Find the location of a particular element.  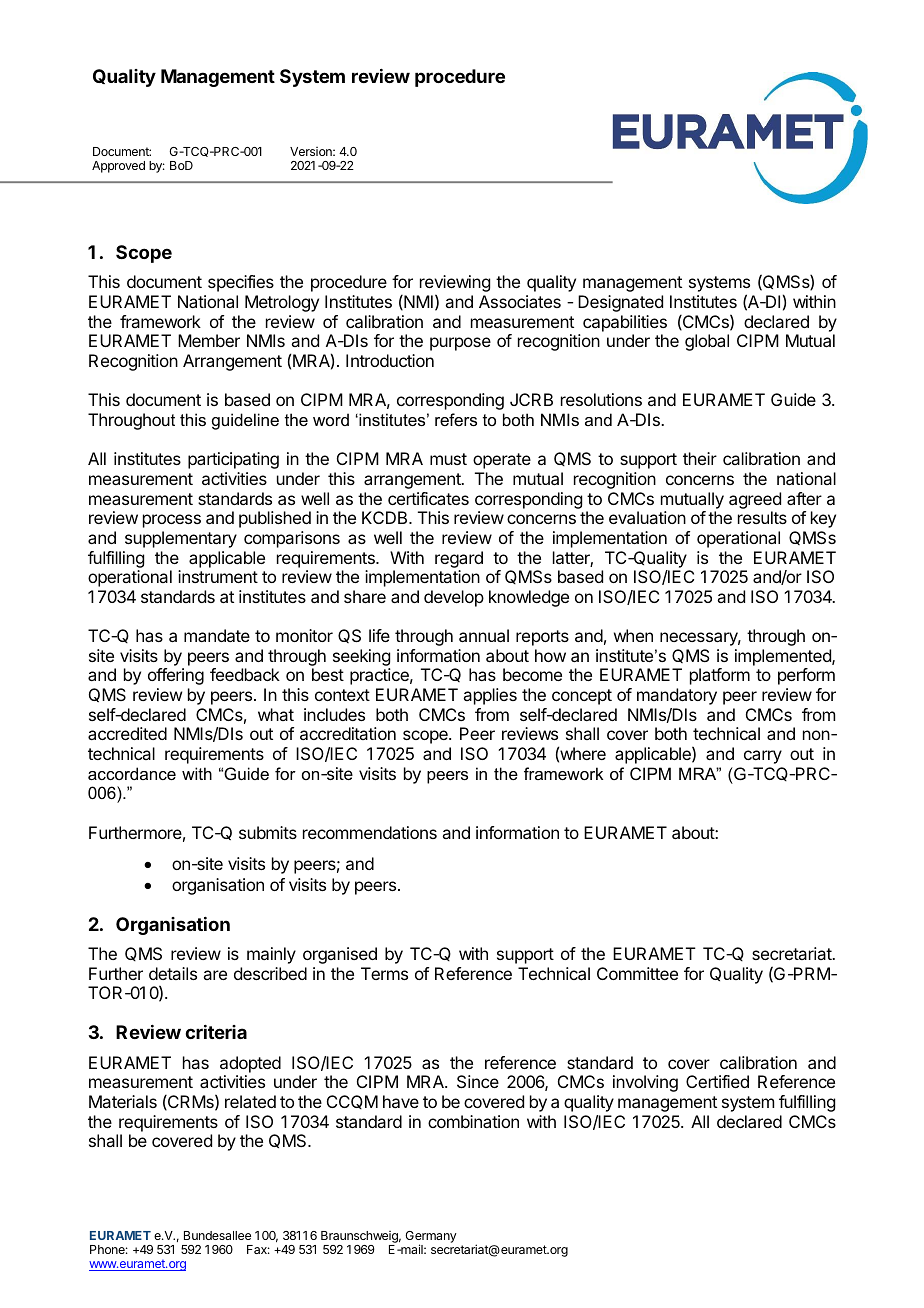

Approved is located at coordinates (118, 167).
